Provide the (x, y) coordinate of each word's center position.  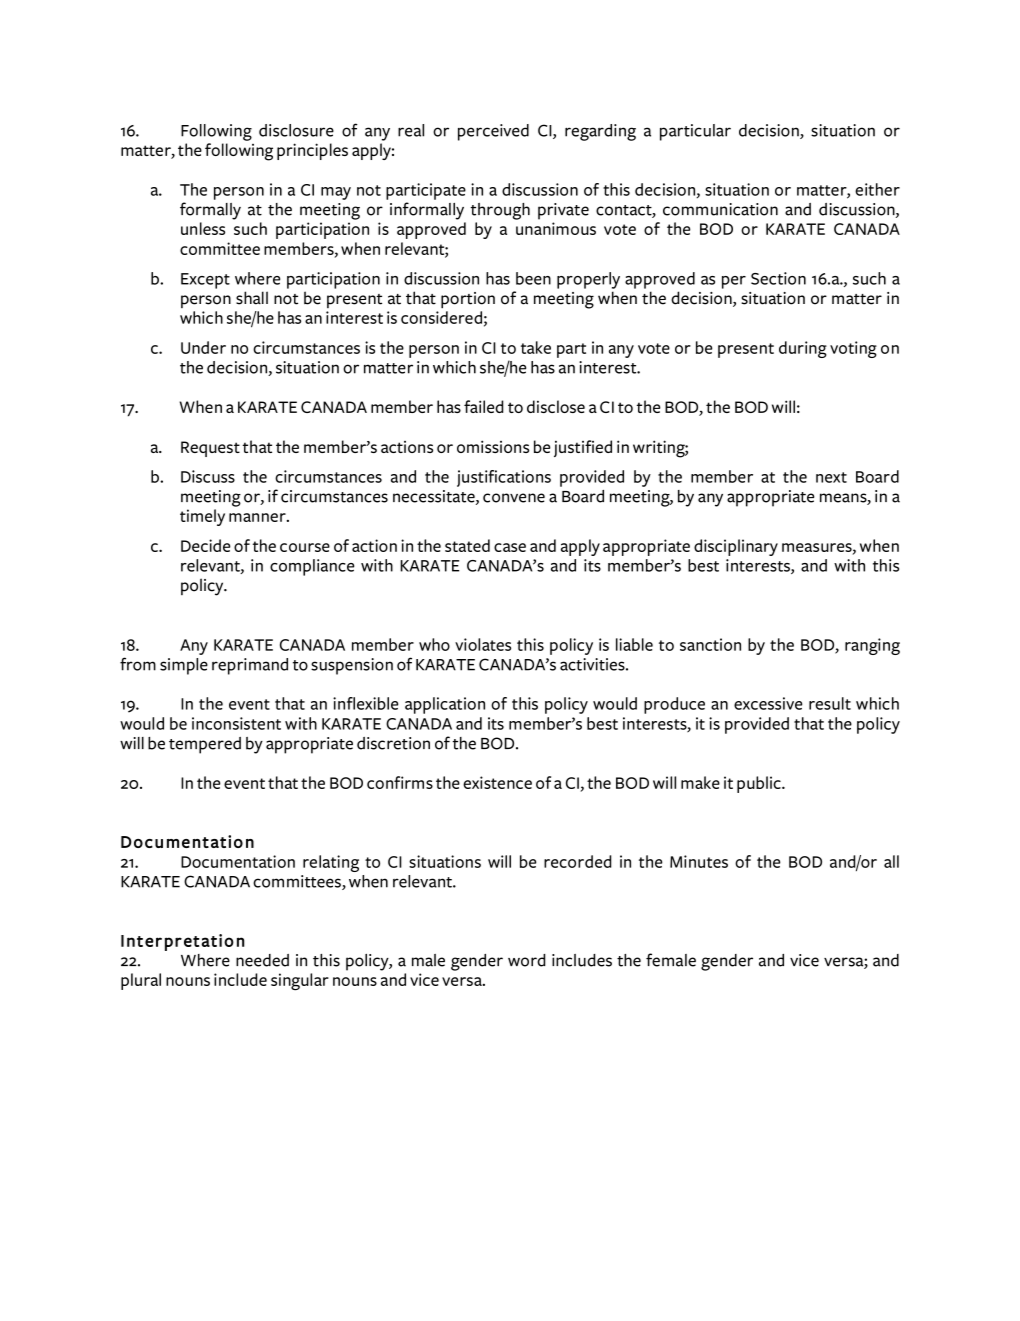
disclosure (296, 130)
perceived (493, 132)
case (510, 547)
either (877, 189)
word (526, 960)
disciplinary (736, 547)
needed (262, 960)
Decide (205, 545)
